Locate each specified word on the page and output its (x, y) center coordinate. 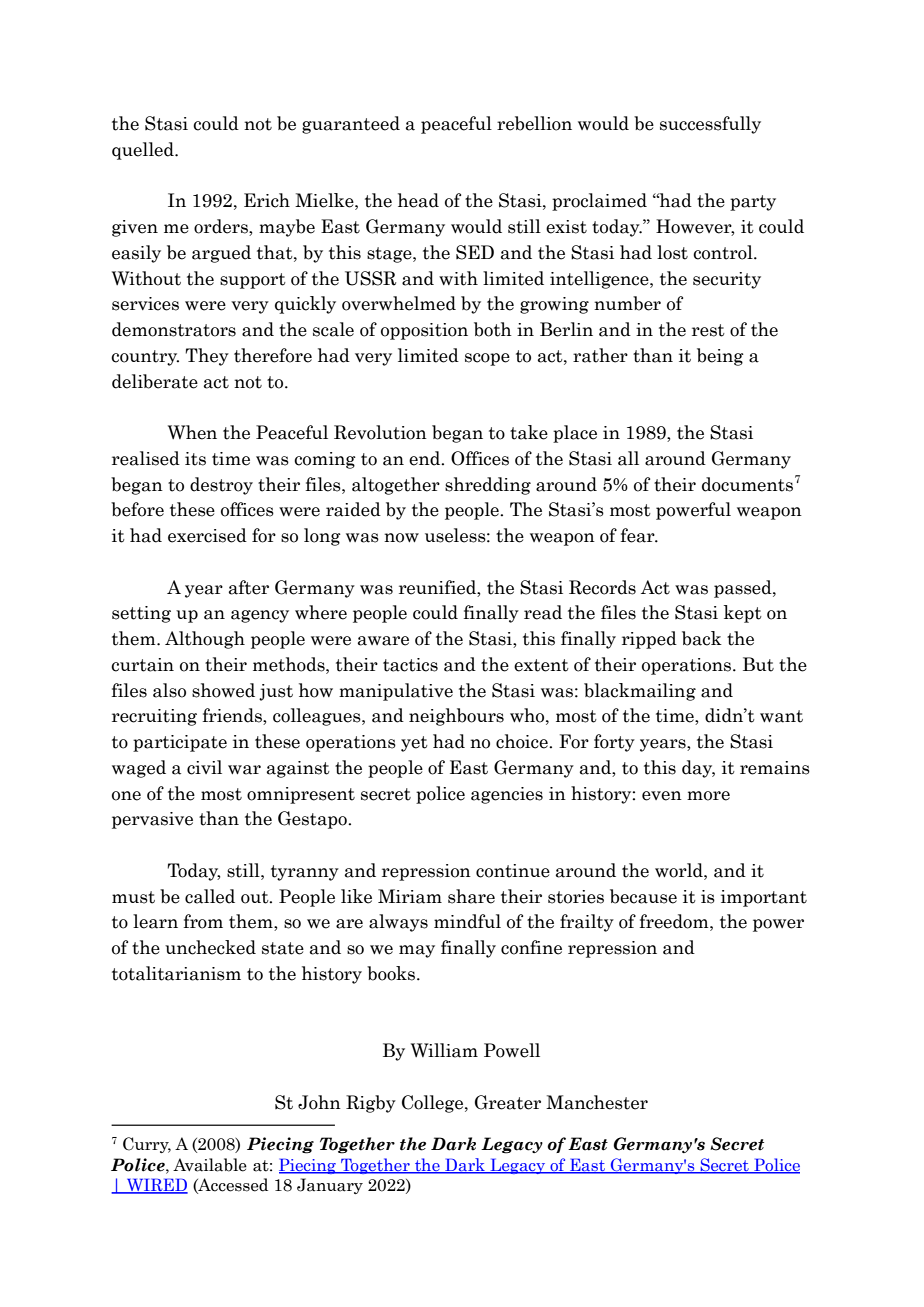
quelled (144, 151)
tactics (410, 665)
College (434, 1104)
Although (205, 640)
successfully (710, 125)
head (418, 200)
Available (210, 1165)
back (702, 638)
